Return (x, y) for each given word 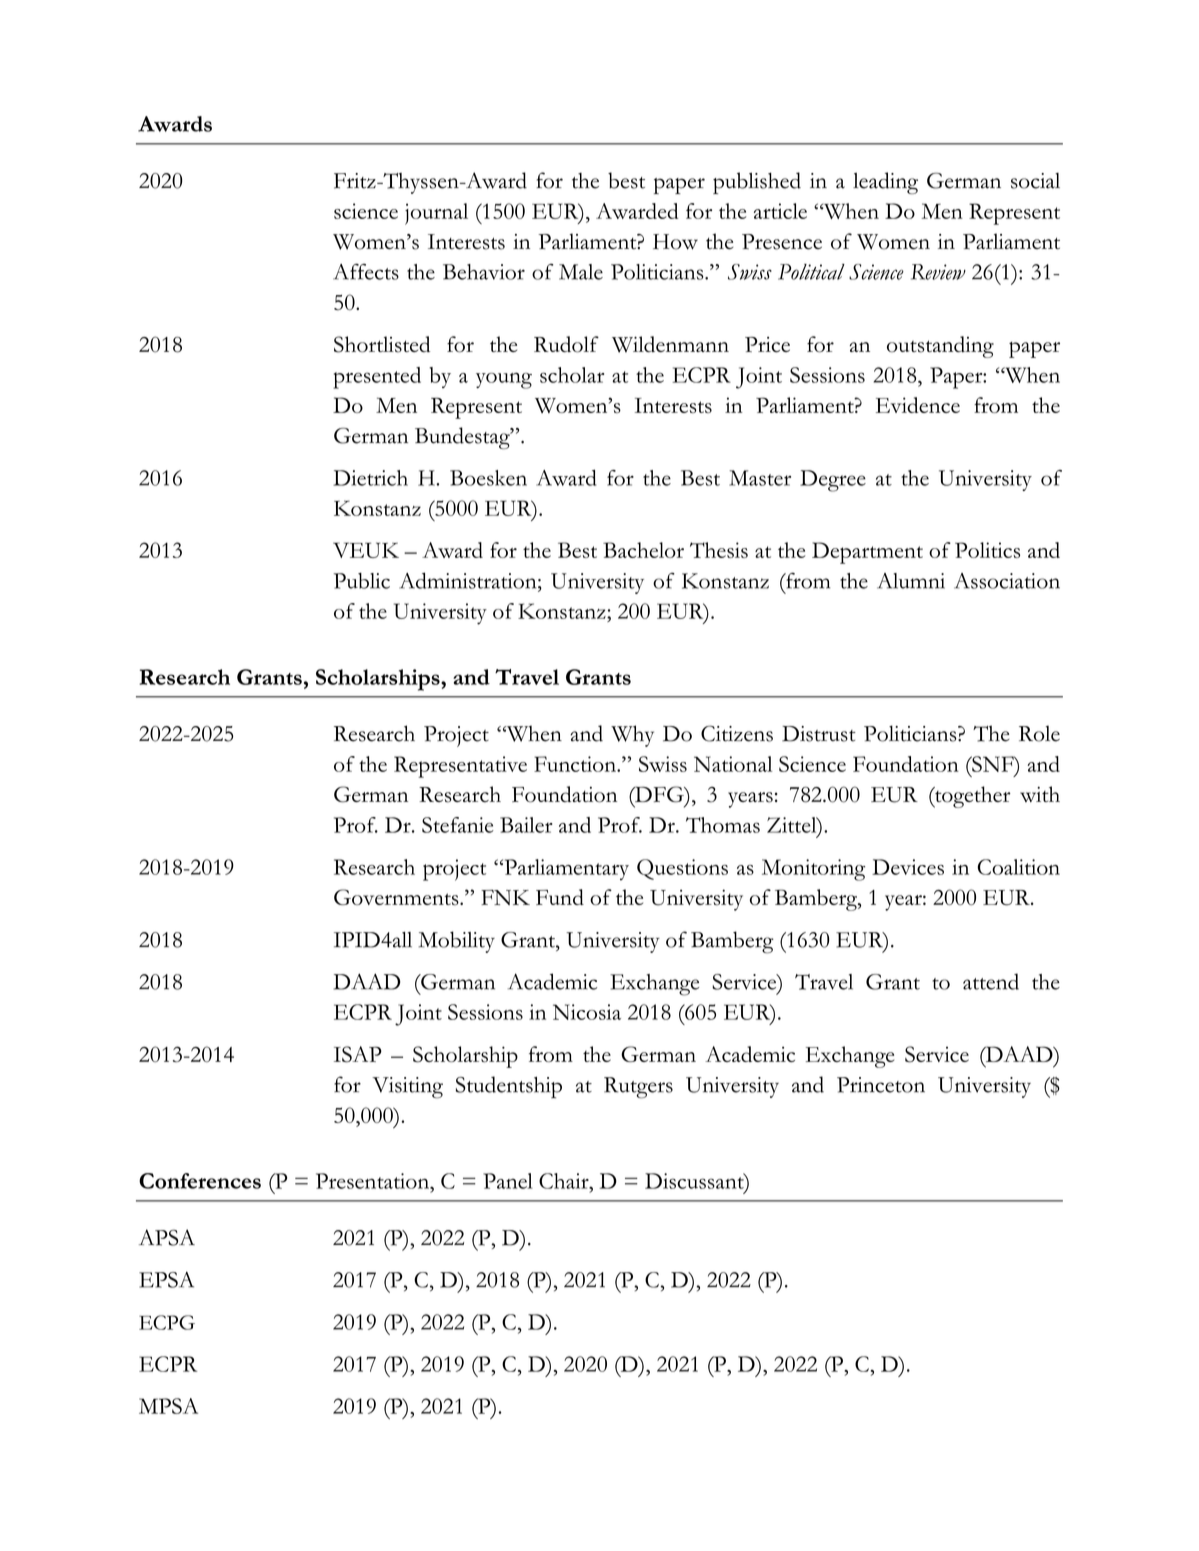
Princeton (881, 1085)
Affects (366, 271)
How (675, 242)
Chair (565, 1181)
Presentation (374, 1181)
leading (885, 183)
